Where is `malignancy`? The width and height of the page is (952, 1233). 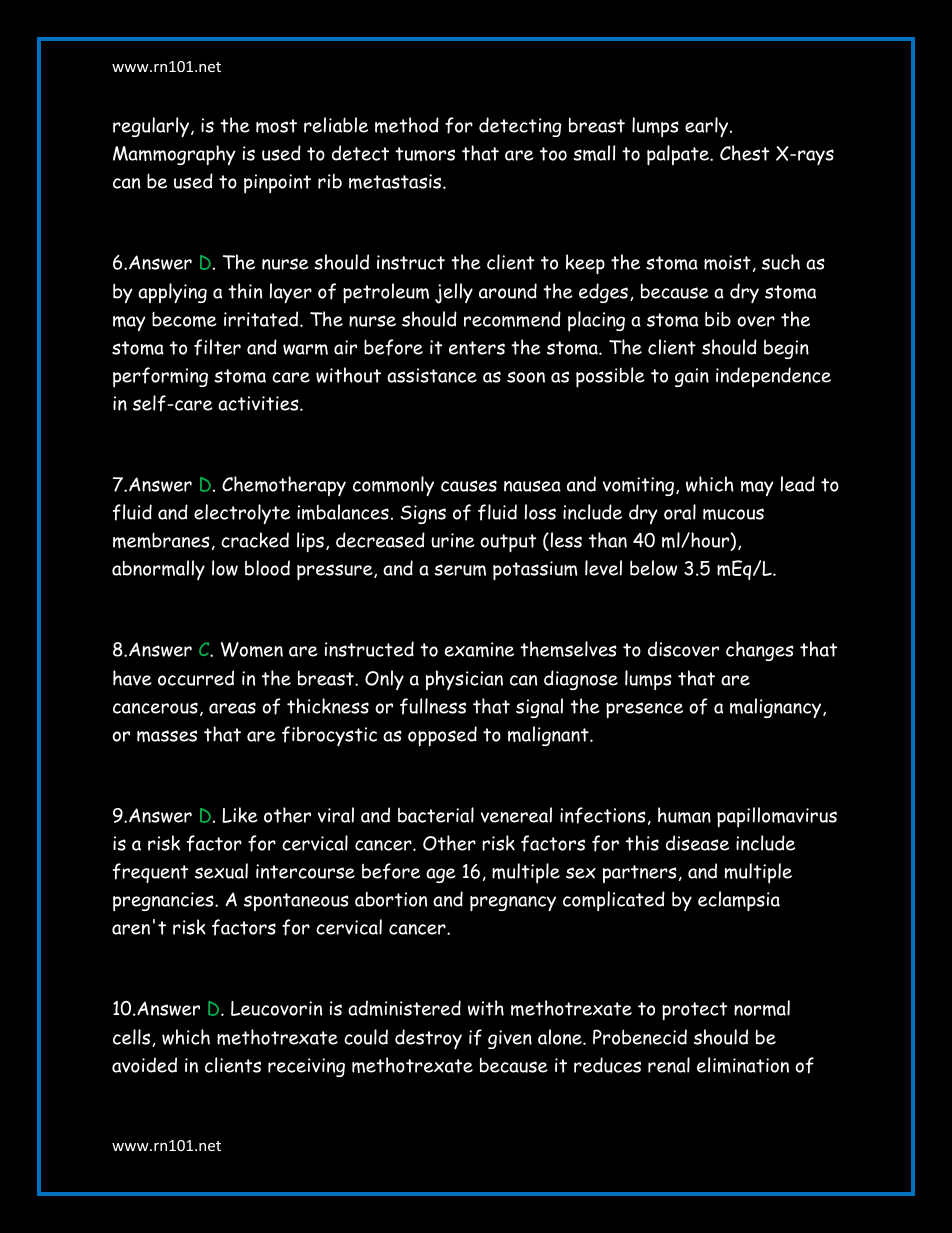 malignancy is located at coordinates (777, 708).
